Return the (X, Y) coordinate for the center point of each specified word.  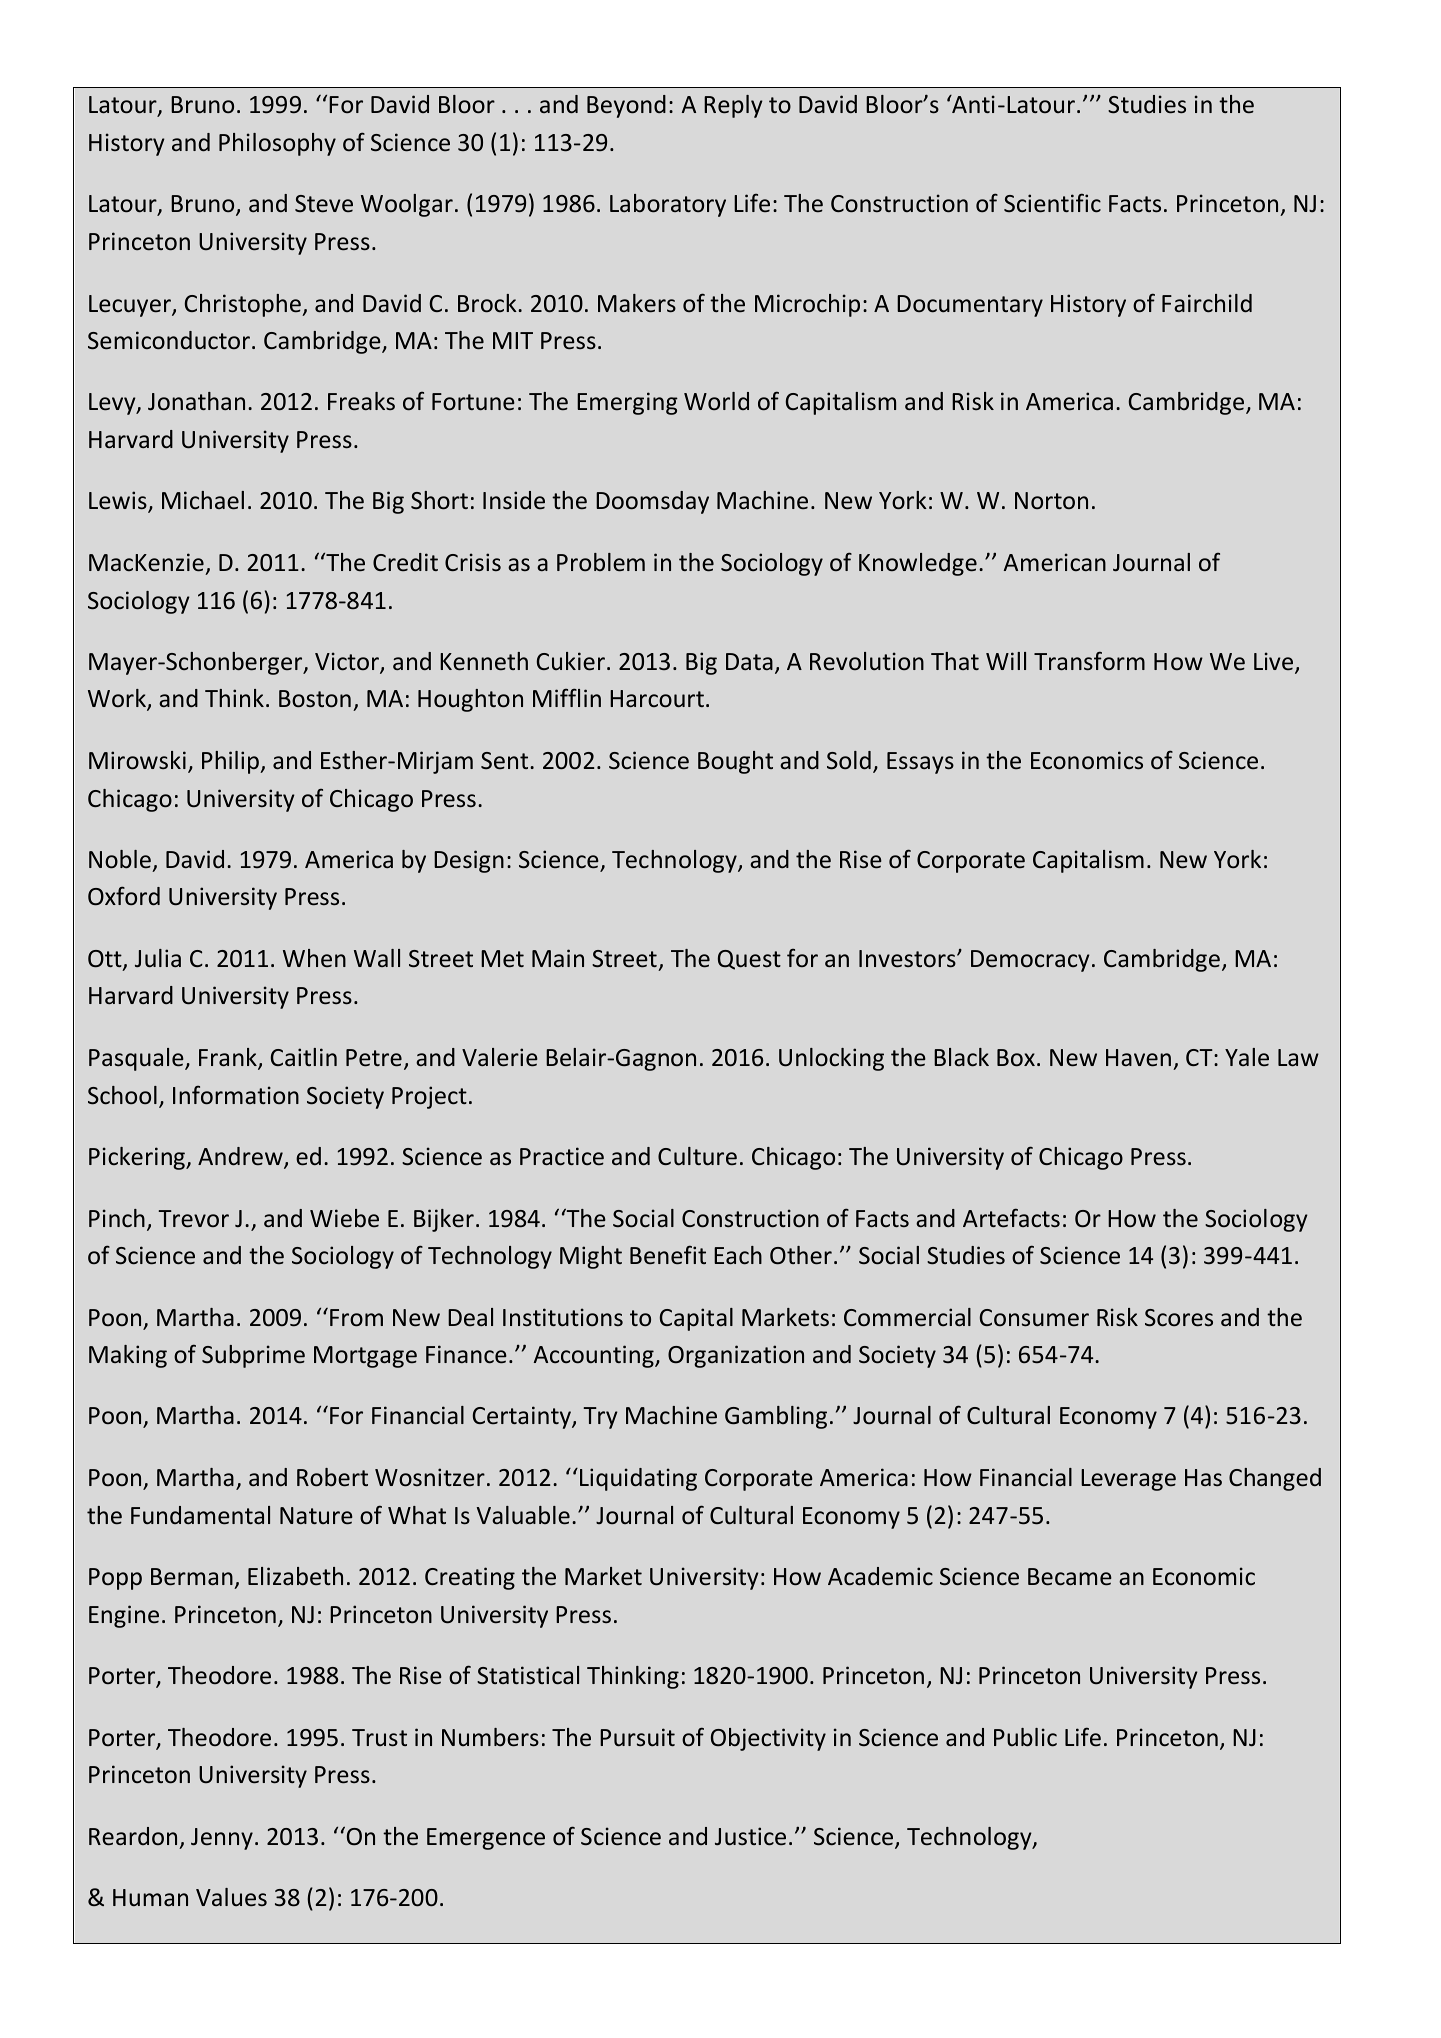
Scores (1179, 1318)
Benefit (668, 1255)
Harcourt (657, 699)
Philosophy (277, 144)
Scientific (1052, 203)
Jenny (222, 1839)
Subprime (253, 1356)
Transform (1089, 661)
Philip (232, 762)
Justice (750, 1836)
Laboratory (668, 205)
